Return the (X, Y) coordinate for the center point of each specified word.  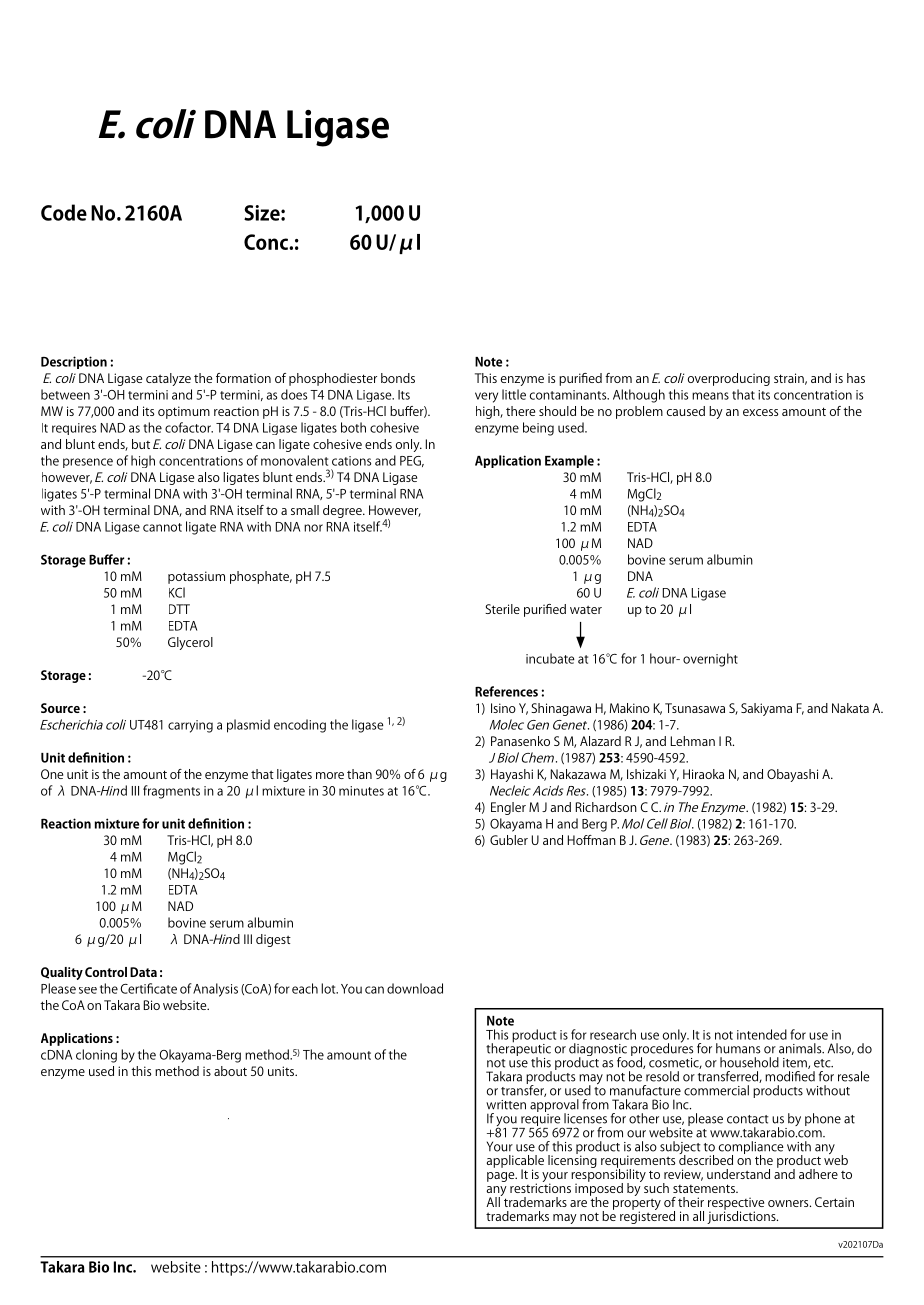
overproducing (729, 379)
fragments (171, 792)
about (230, 1071)
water (586, 609)
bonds (398, 378)
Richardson (606, 807)
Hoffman (592, 840)
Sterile (502, 609)
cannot (162, 527)
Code (64, 212)
